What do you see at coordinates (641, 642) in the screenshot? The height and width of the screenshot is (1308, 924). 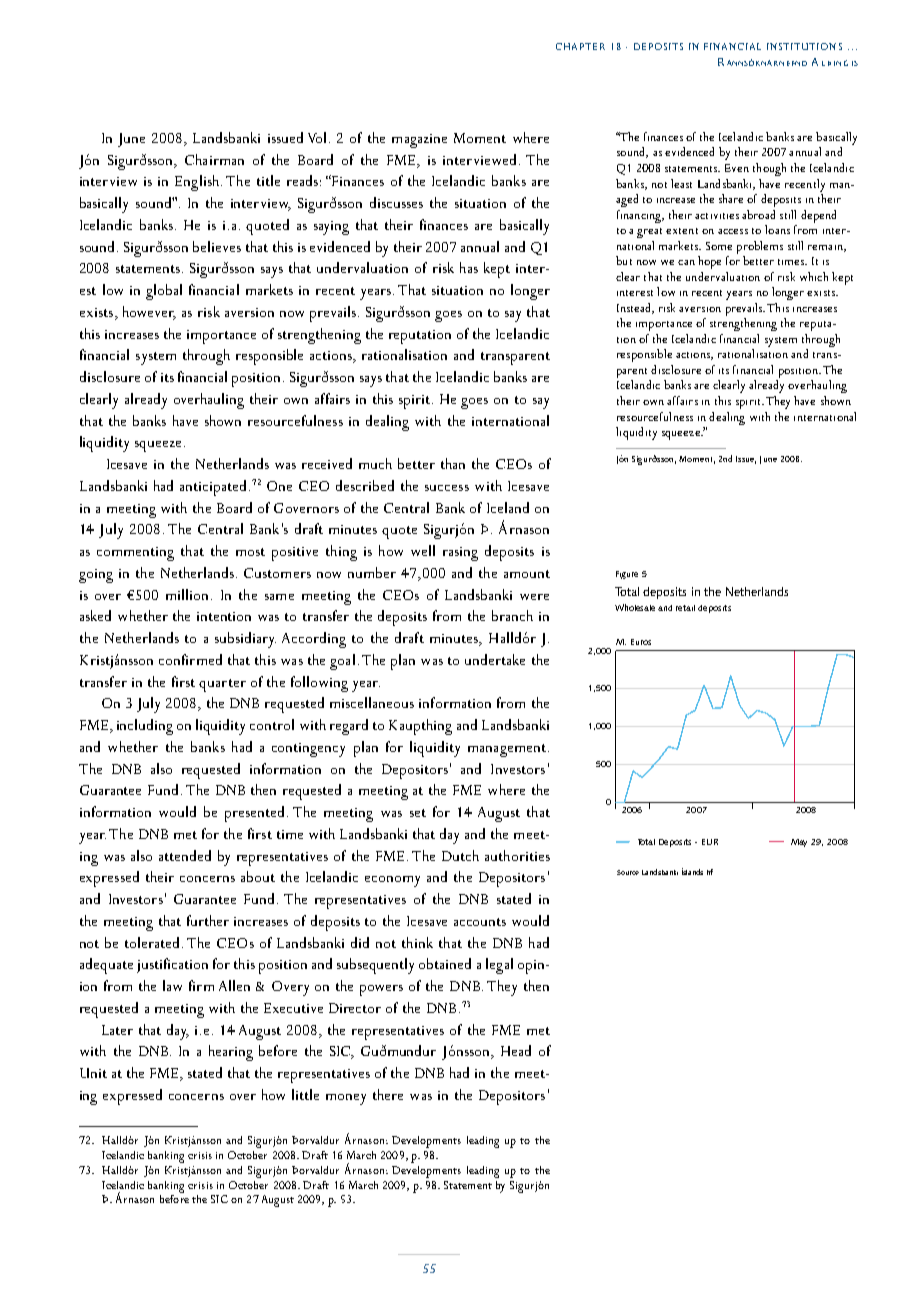 I see `Euros` at bounding box center [641, 642].
